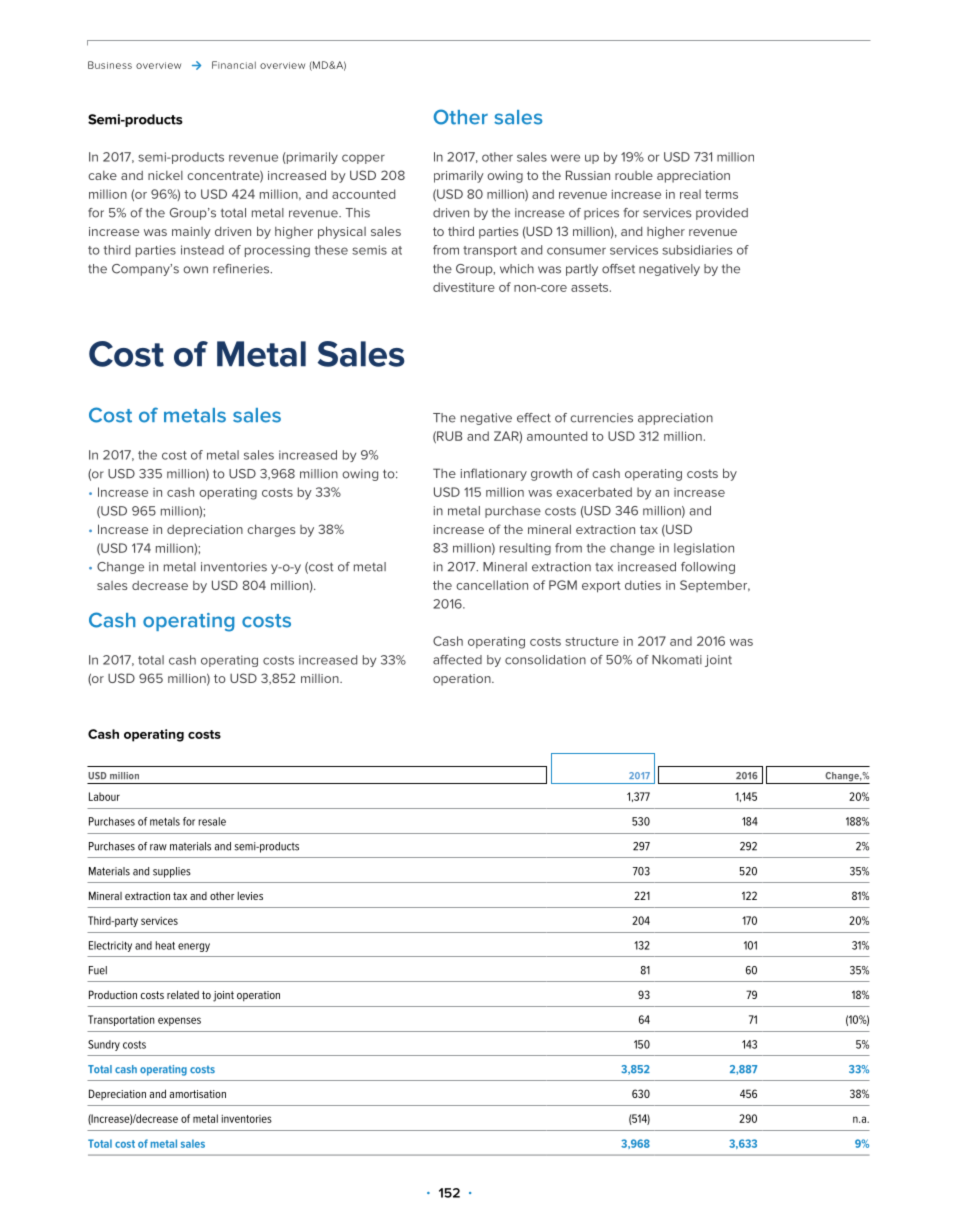 The height and width of the screenshot is (1232, 967). What do you see at coordinates (363, 194) in the screenshot?
I see `accounted` at bounding box center [363, 194].
